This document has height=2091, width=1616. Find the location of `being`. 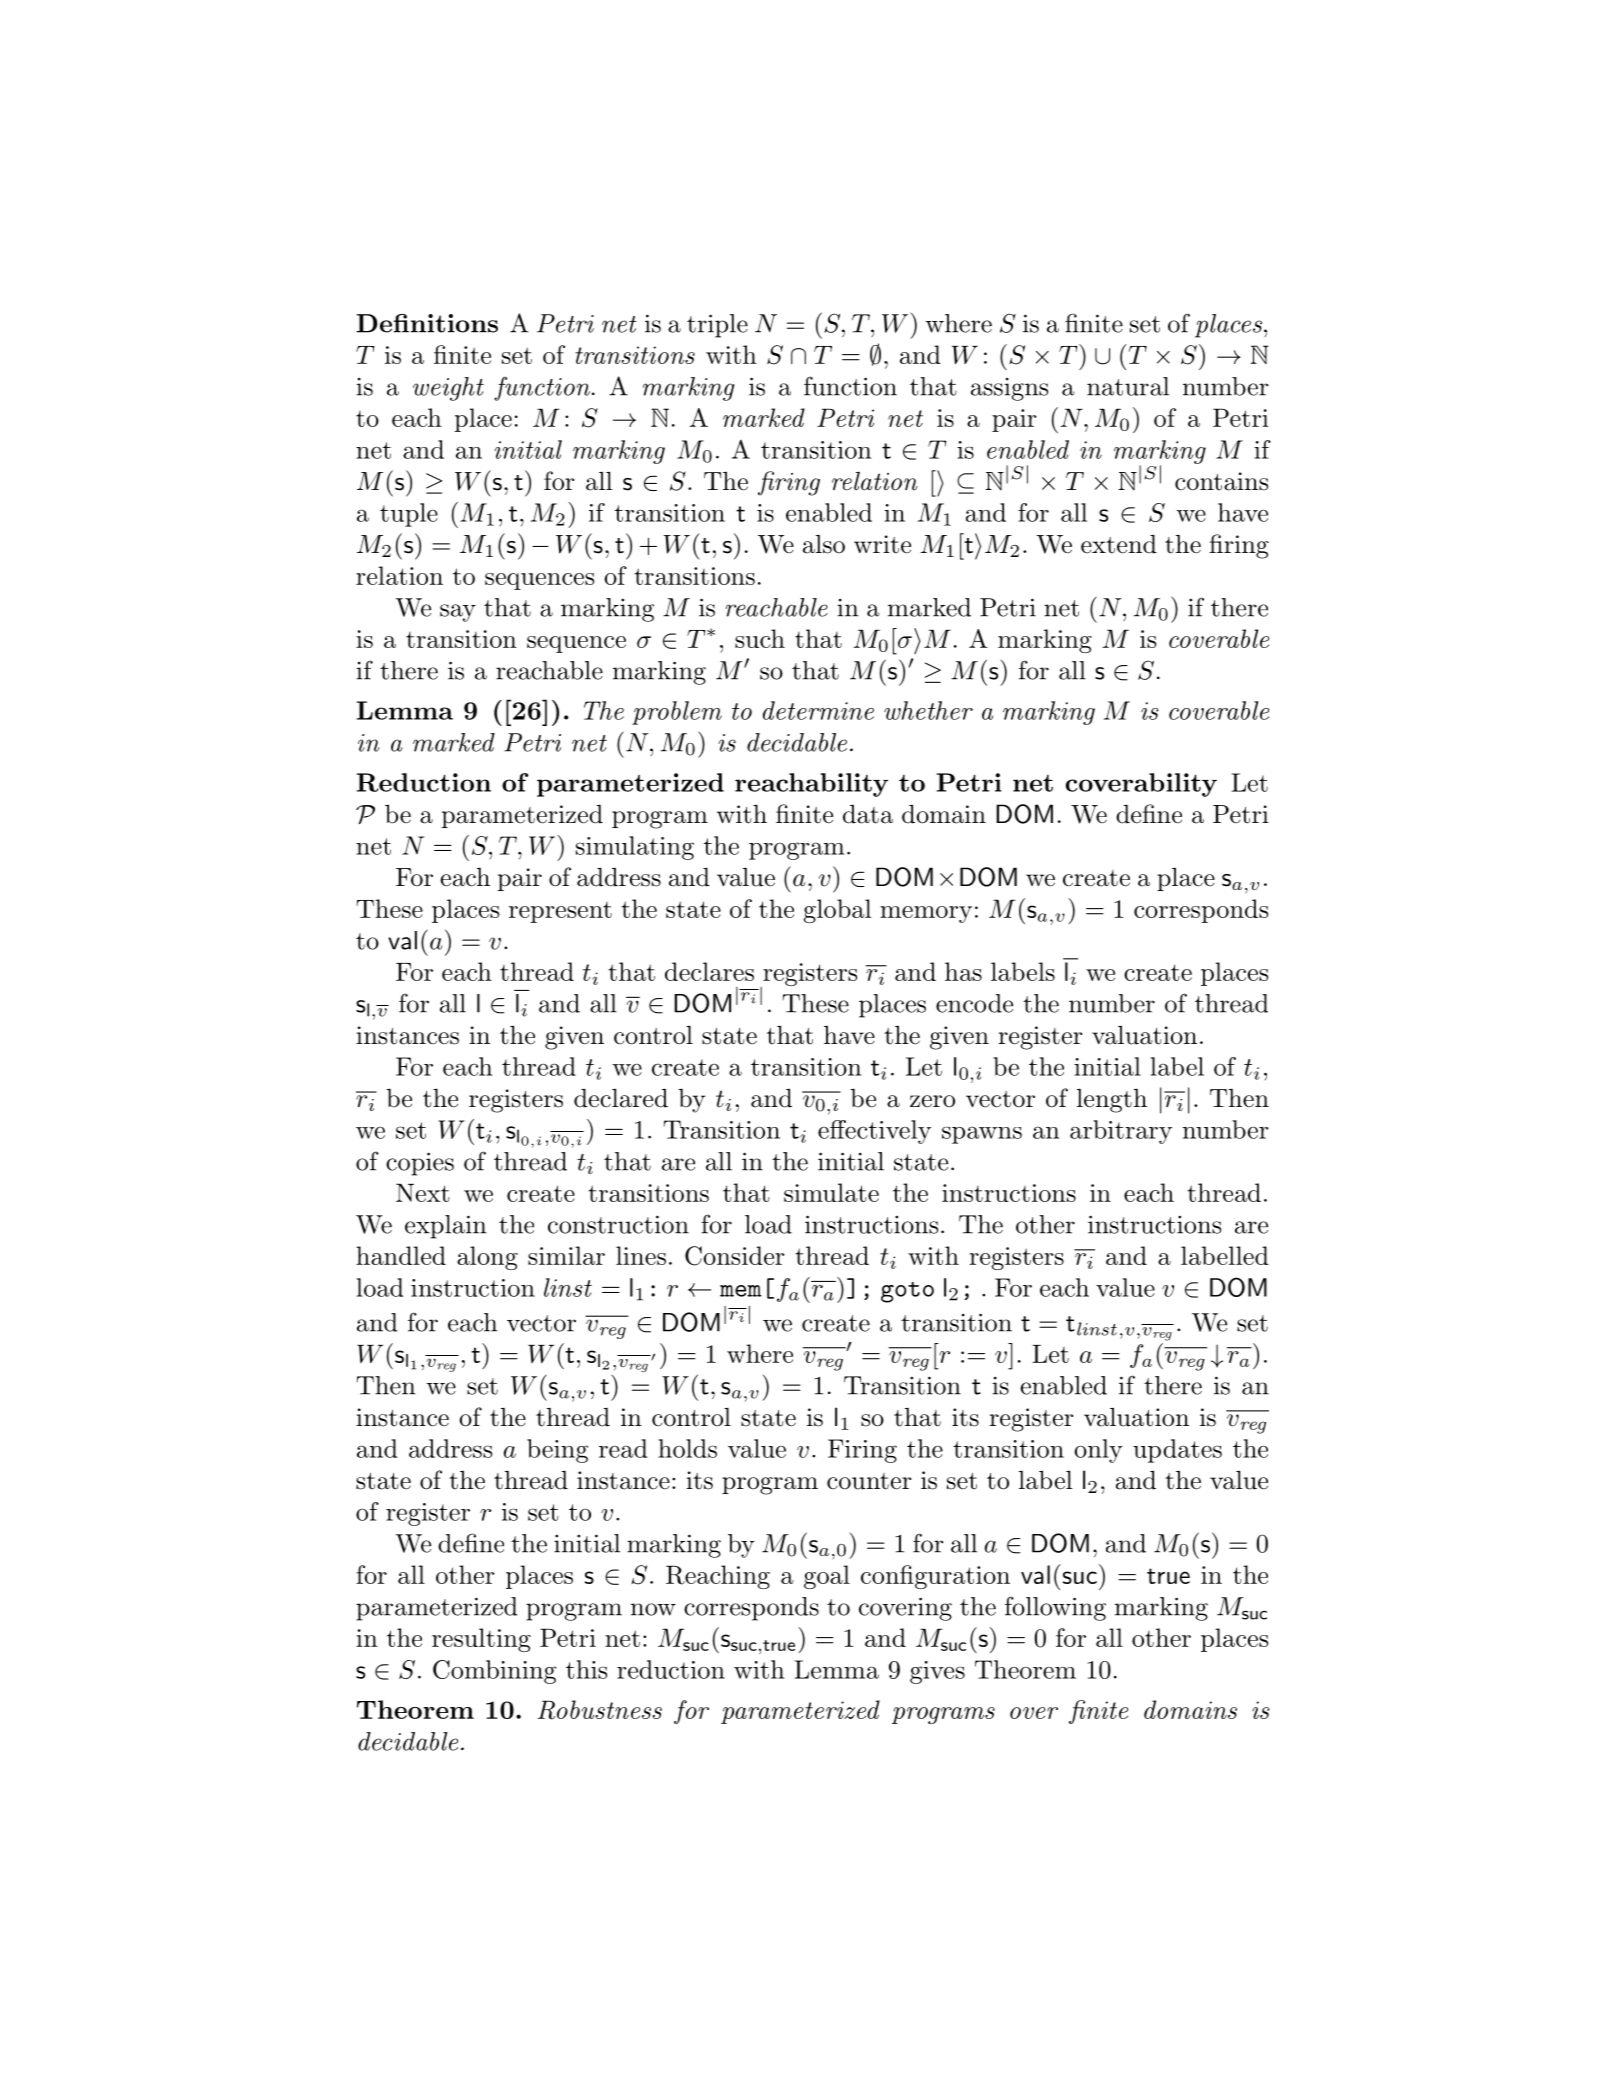

being is located at coordinates (557, 1451).
